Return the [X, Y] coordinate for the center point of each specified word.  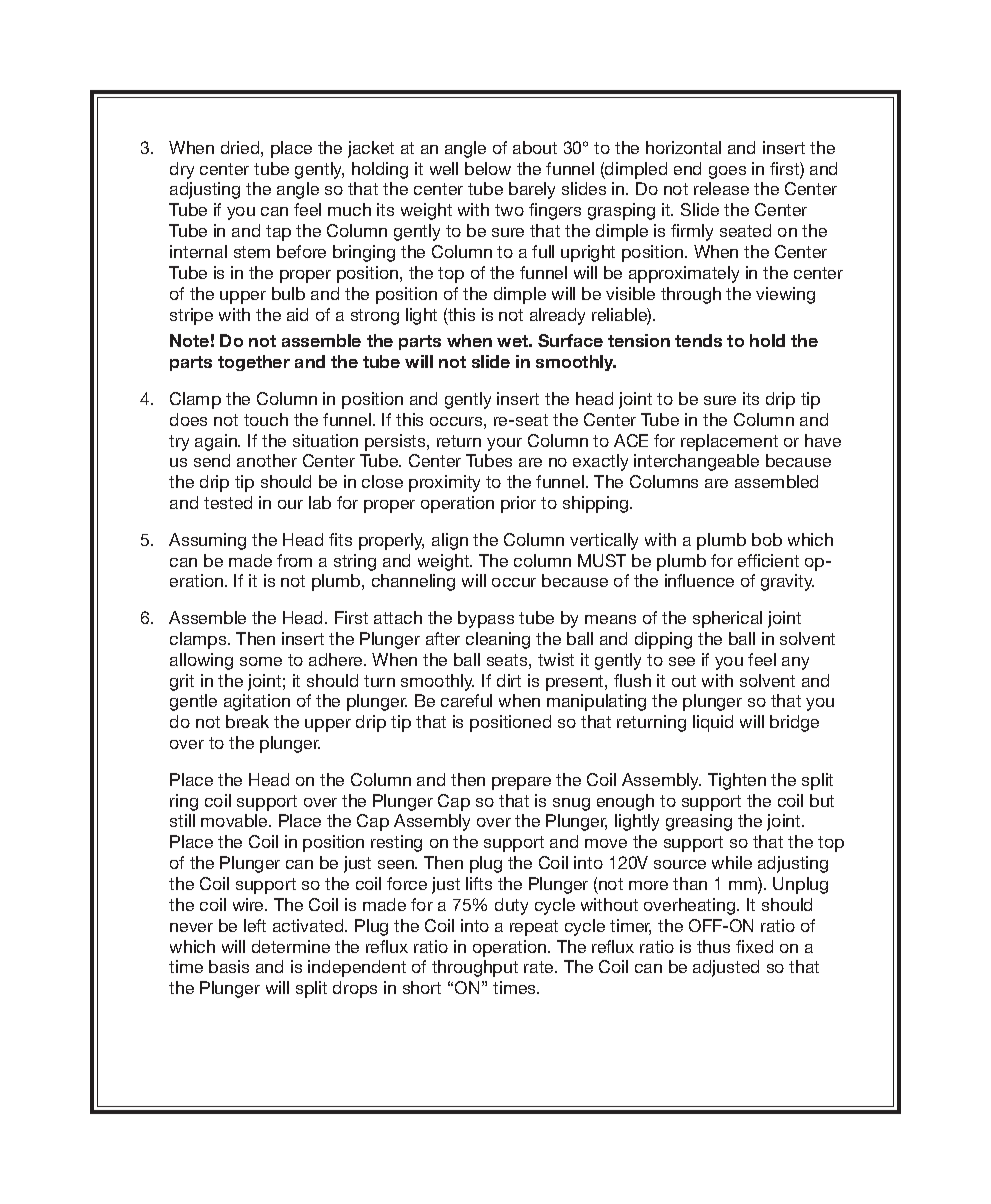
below [488, 168]
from [294, 560]
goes [727, 172]
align [450, 541]
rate [540, 967]
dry [182, 170]
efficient [768, 560]
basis [229, 966]
